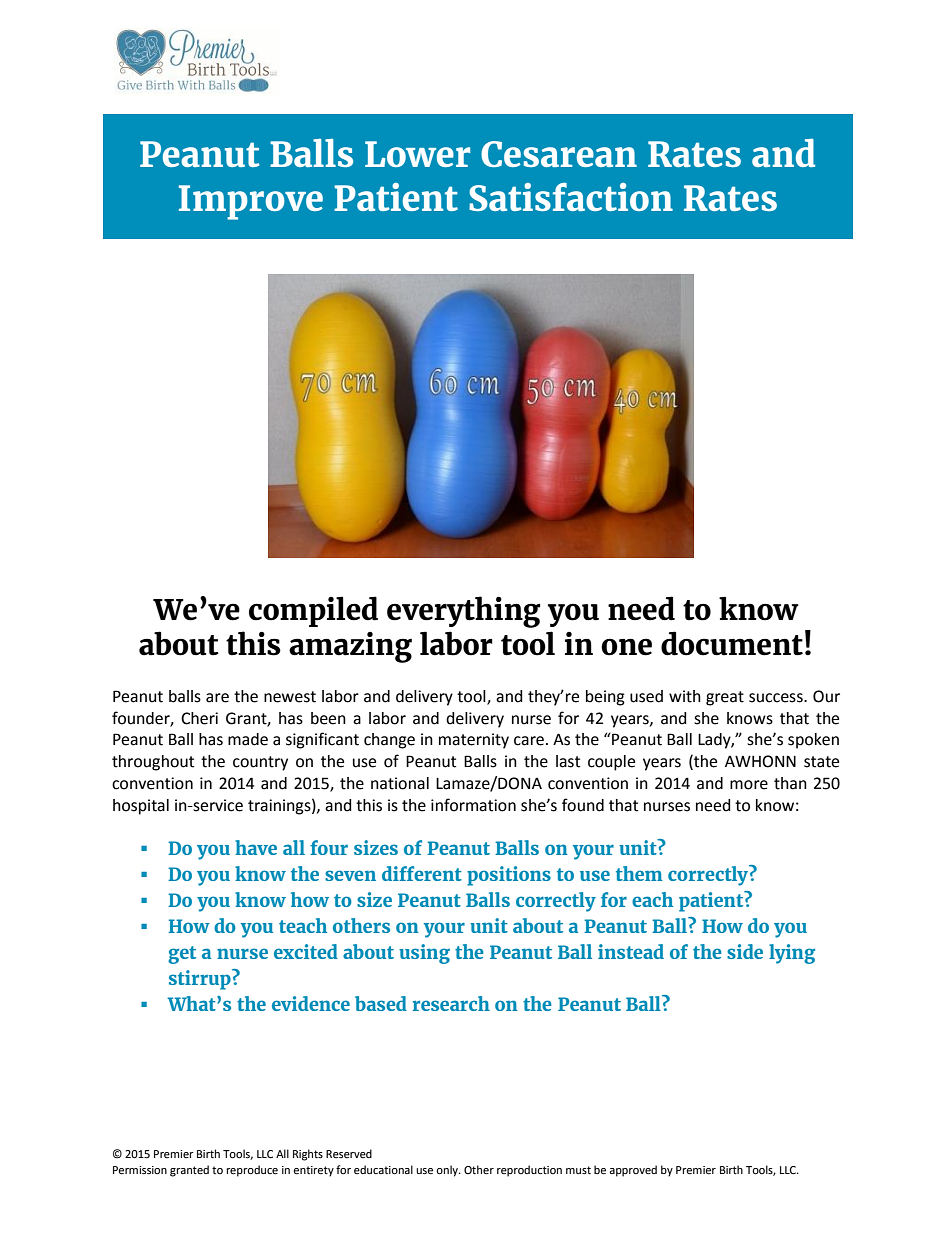 The image size is (952, 1233). Describe the element at coordinates (417, 154) in the document. I see `Lower` at that location.
